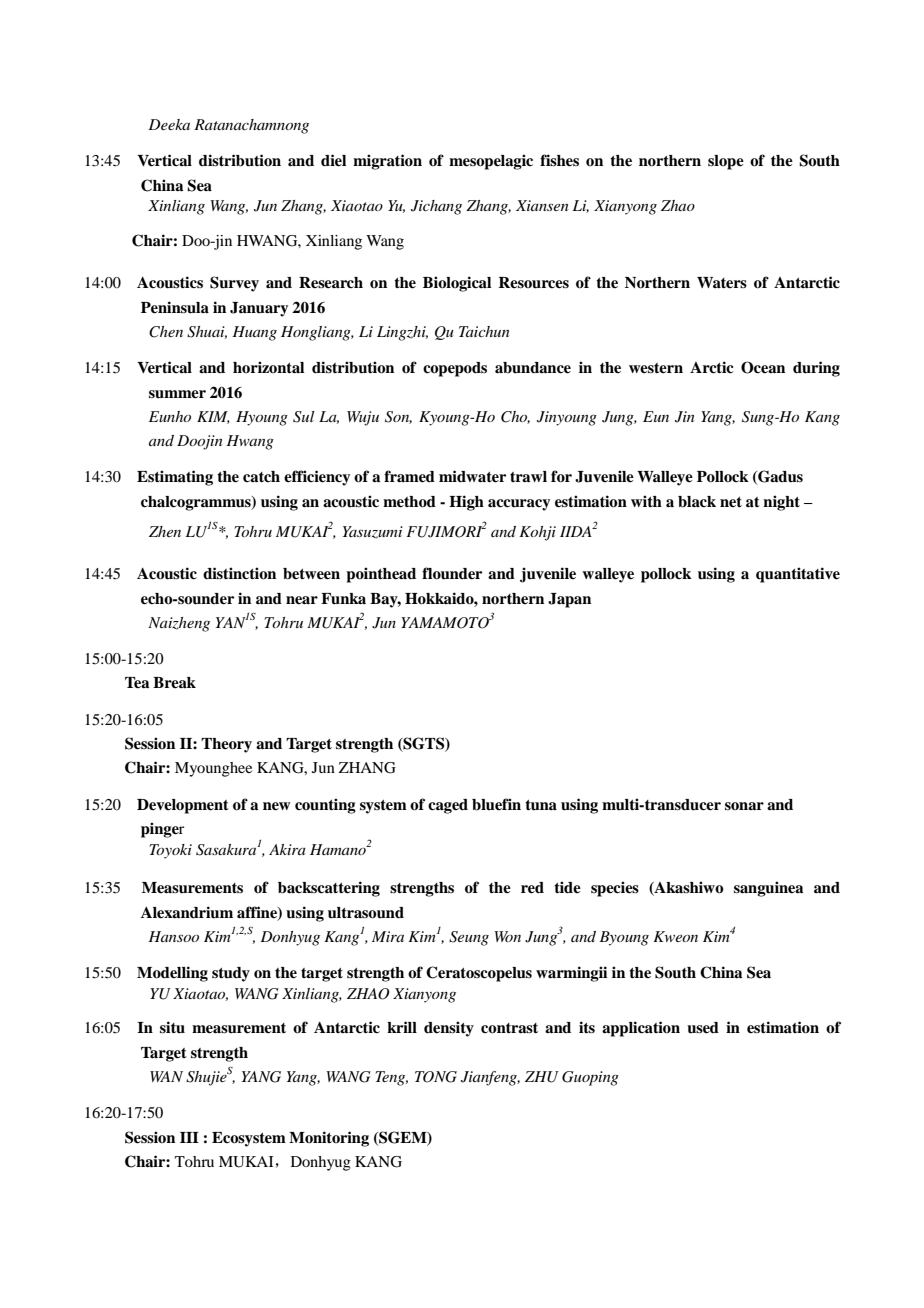 The image size is (924, 1308). I want to click on sonar, so click(744, 806).
